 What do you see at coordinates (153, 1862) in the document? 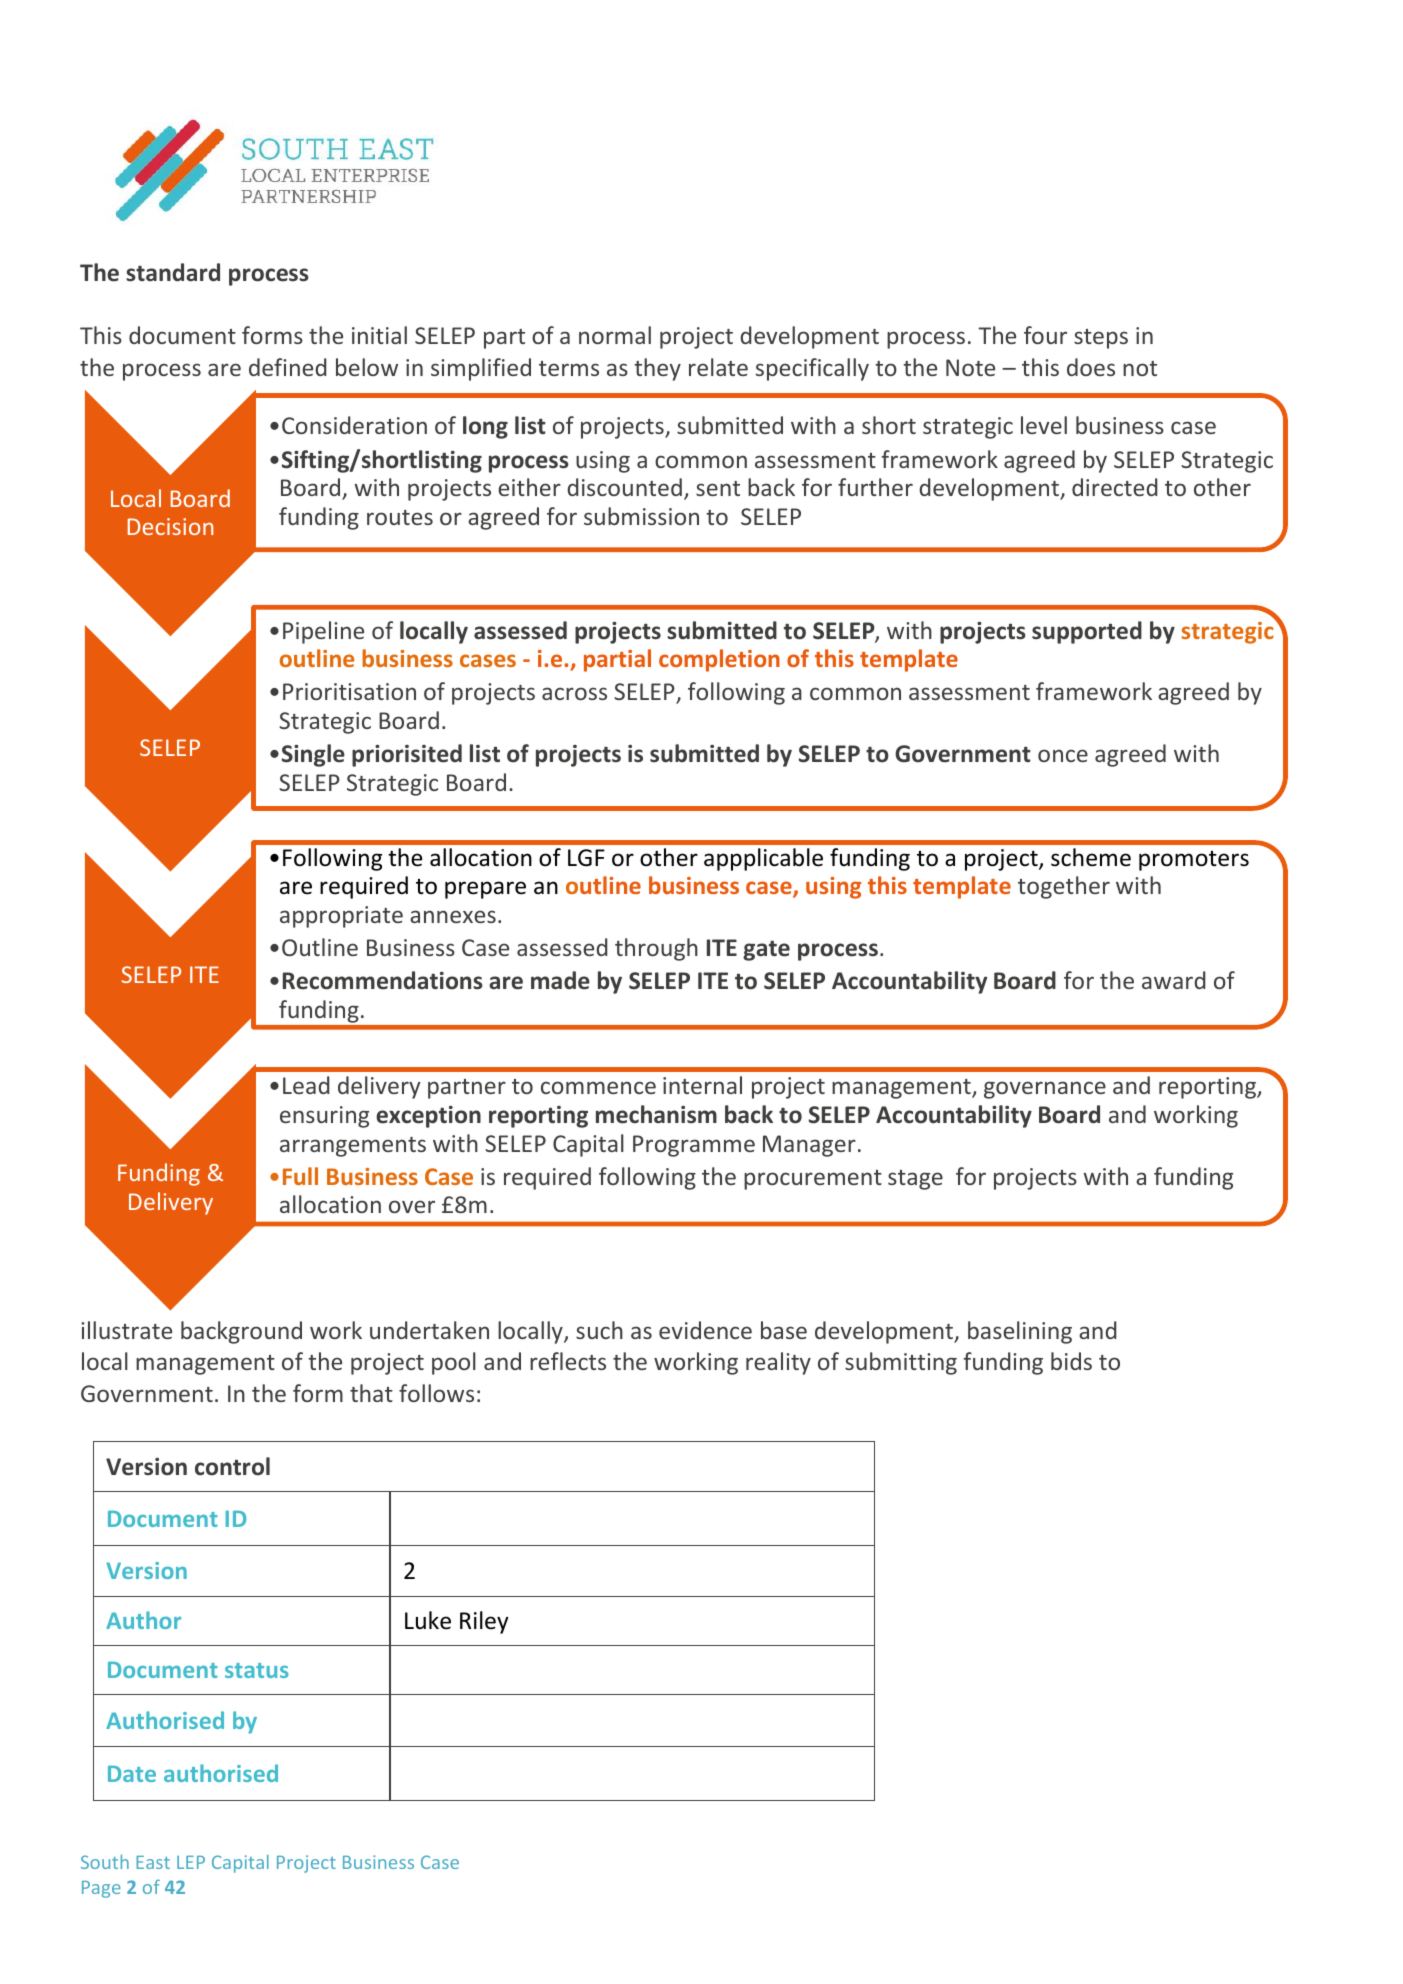
I see `East` at bounding box center [153, 1862].
